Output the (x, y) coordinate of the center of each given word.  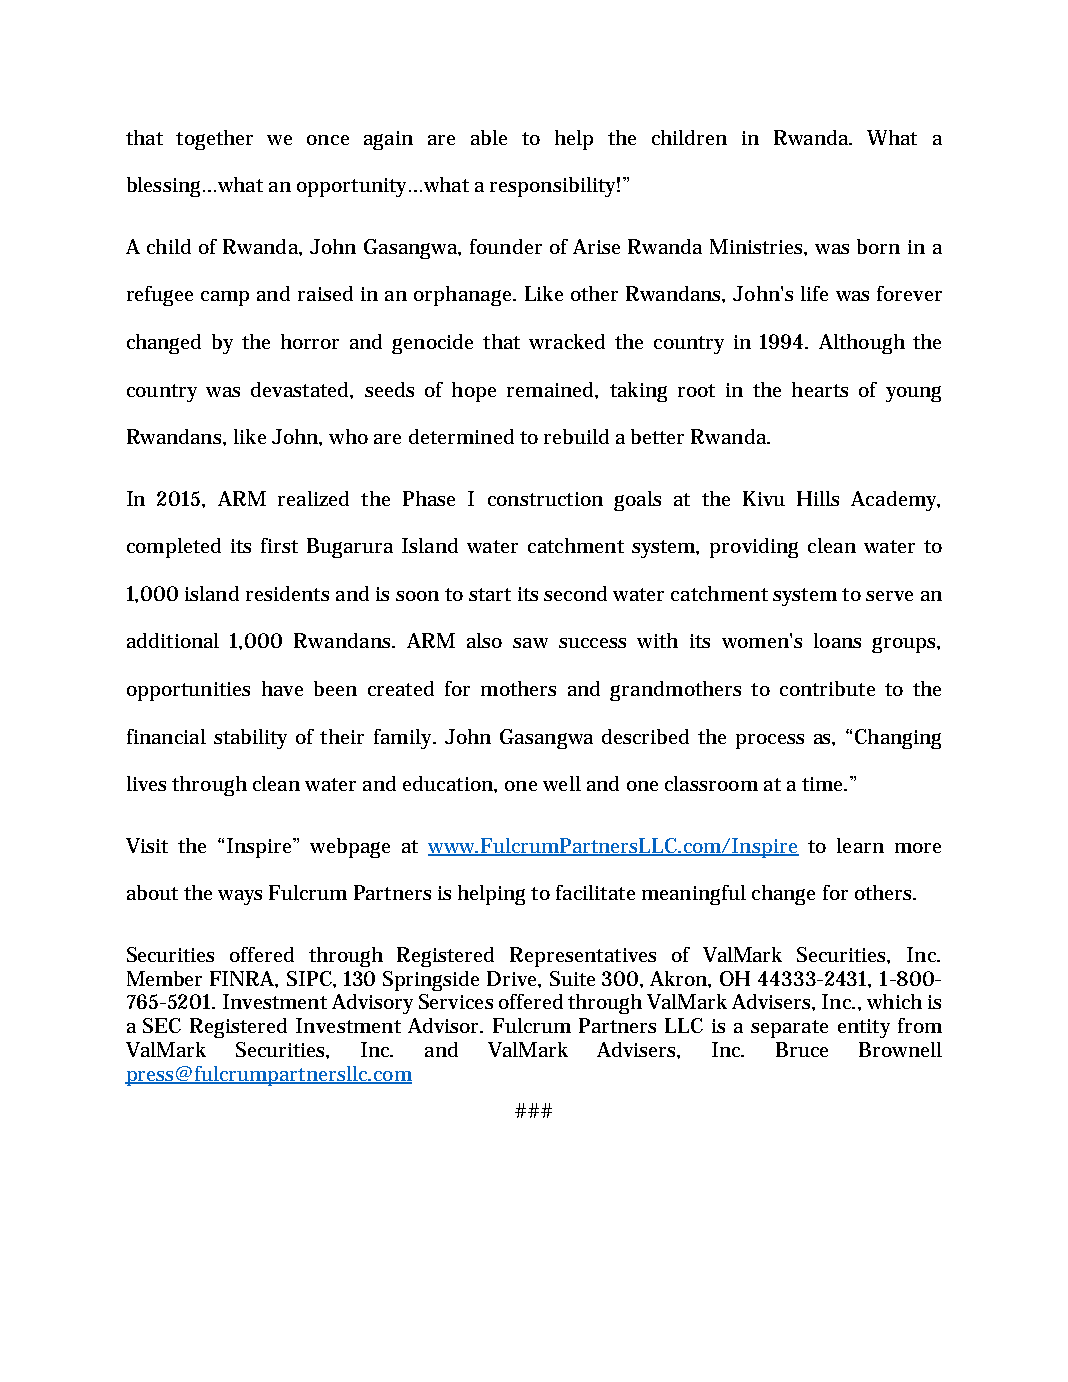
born (878, 246)
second (575, 593)
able (489, 137)
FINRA (244, 979)
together (214, 140)
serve (889, 596)
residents (287, 593)
